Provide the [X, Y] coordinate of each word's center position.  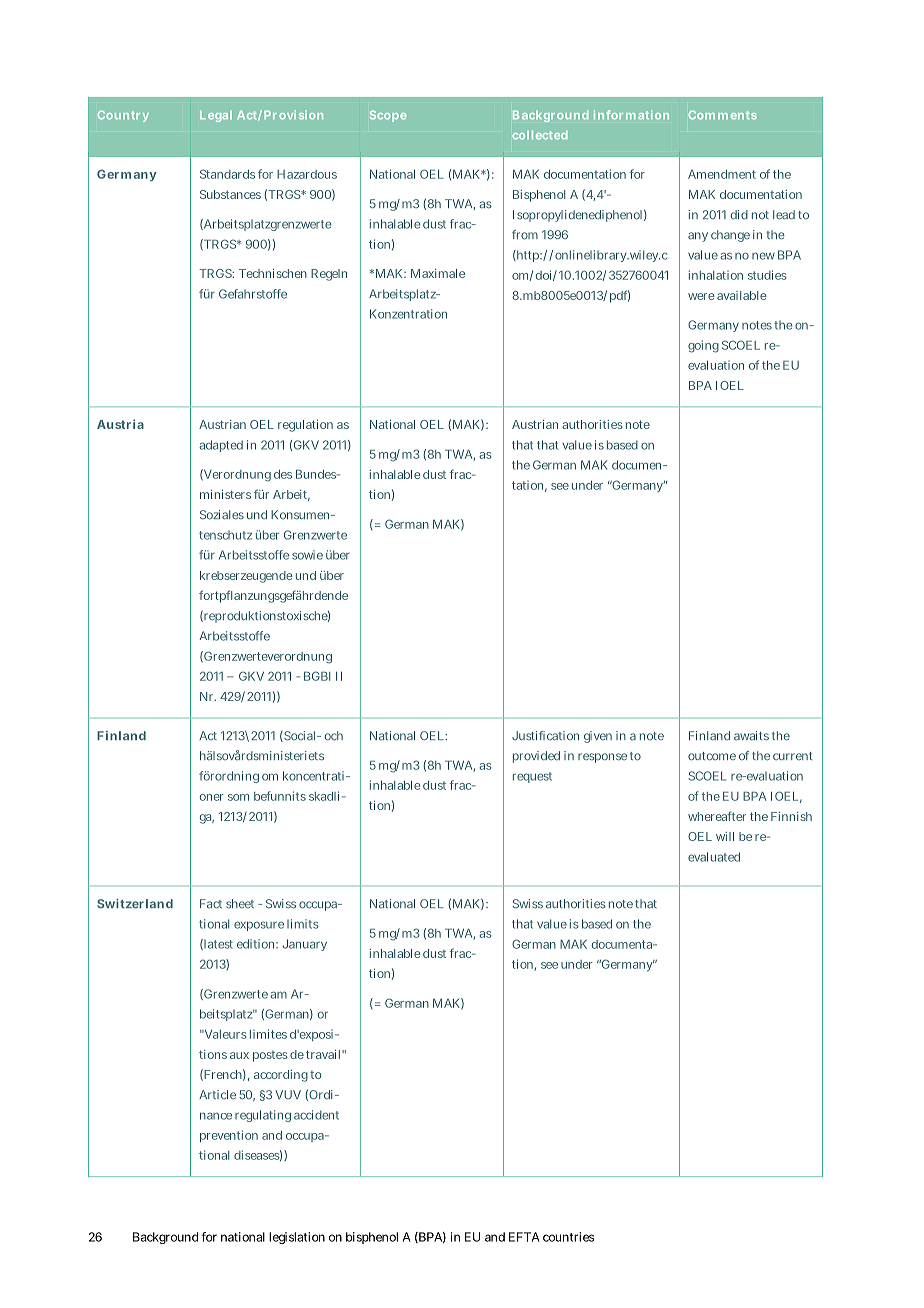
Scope [388, 116]
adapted [221, 446]
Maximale [438, 273]
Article [217, 1094]
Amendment [722, 174]
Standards [227, 174]
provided [536, 757]
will [725, 836]
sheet [240, 903]
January [305, 945]
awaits [751, 736]
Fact [211, 904]
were [701, 296]
